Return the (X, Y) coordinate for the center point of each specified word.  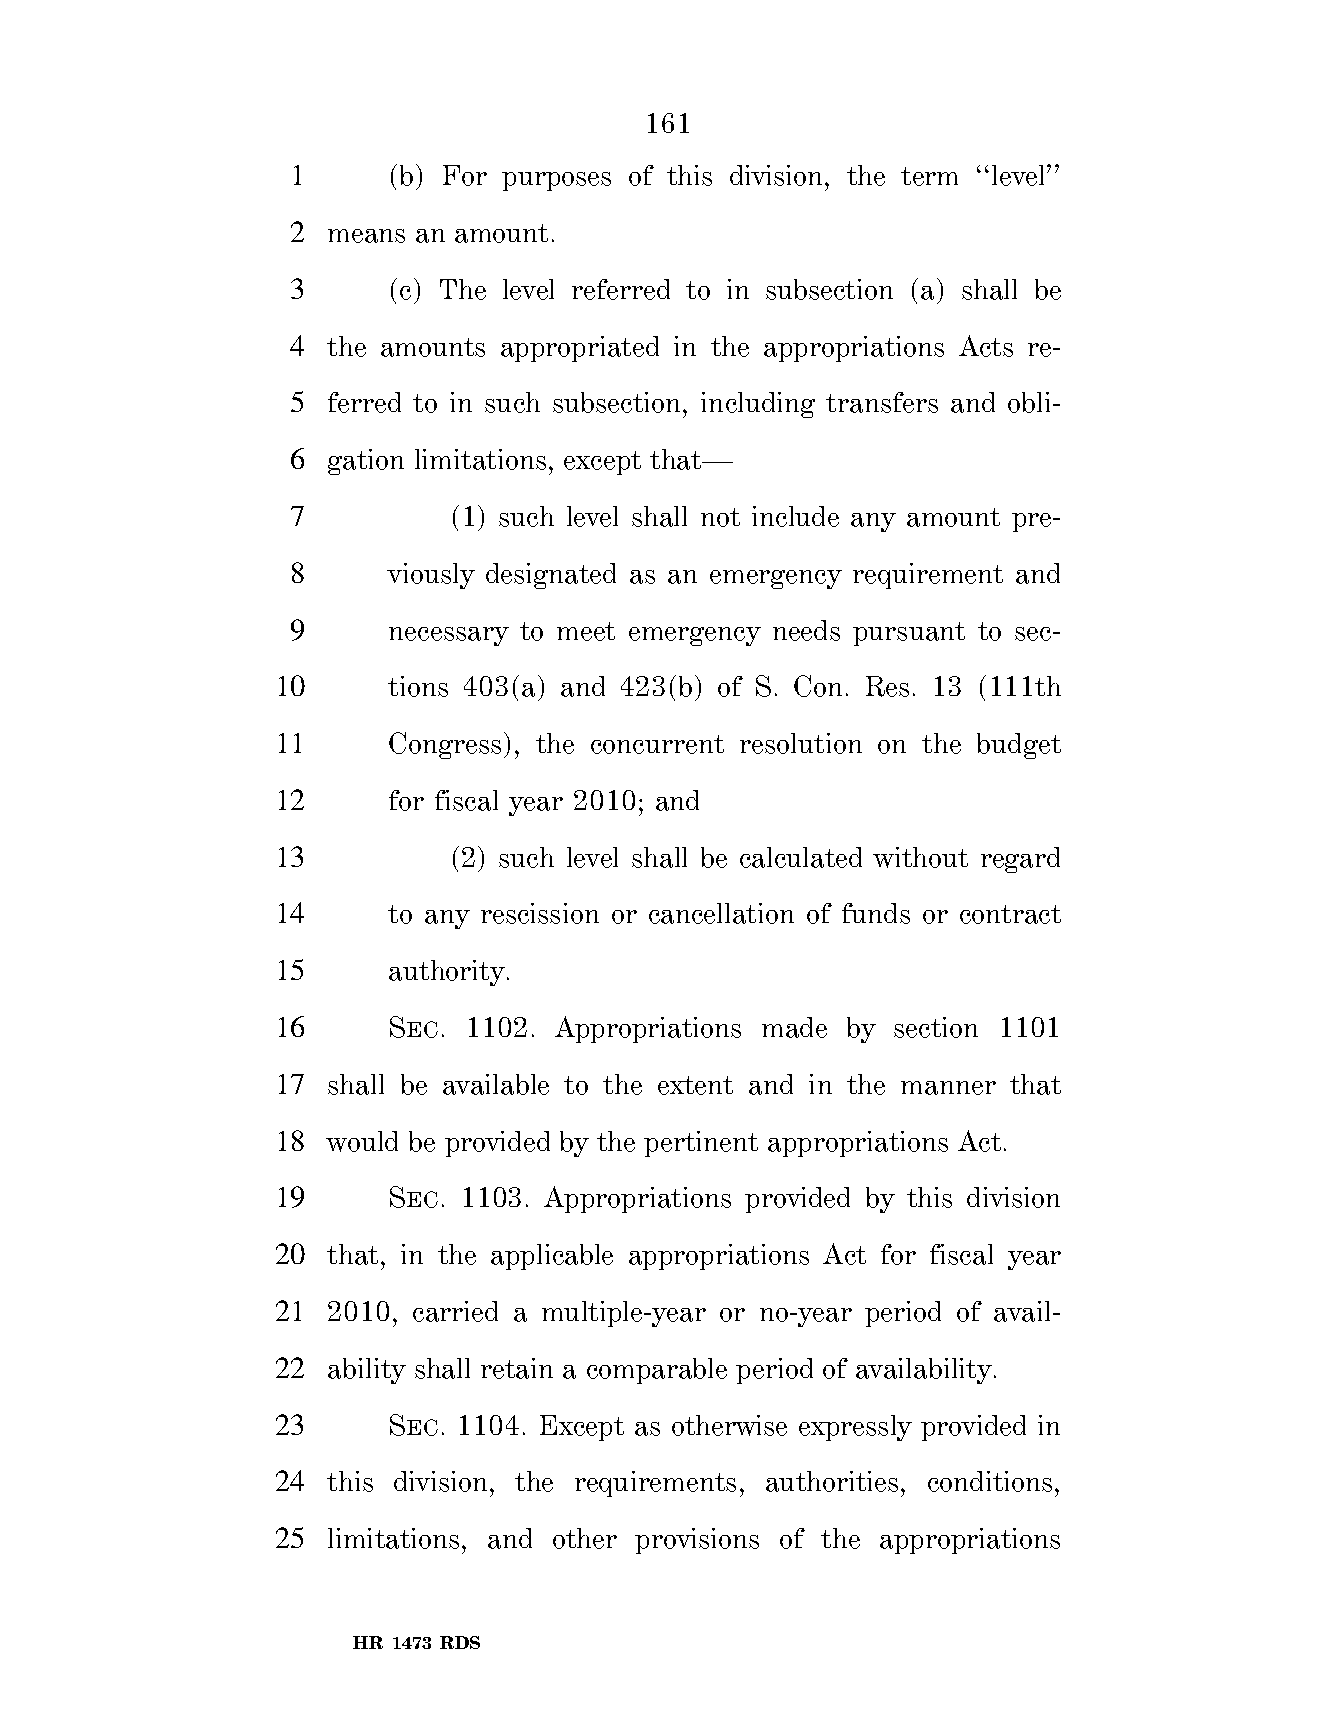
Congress (445, 745)
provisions (697, 1541)
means (366, 236)
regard (1020, 860)
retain (517, 1368)
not (720, 517)
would (362, 1141)
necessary (449, 636)
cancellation (721, 913)
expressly (855, 1428)
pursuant (909, 634)
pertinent (701, 1144)
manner (948, 1088)
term (929, 176)
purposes (556, 181)
